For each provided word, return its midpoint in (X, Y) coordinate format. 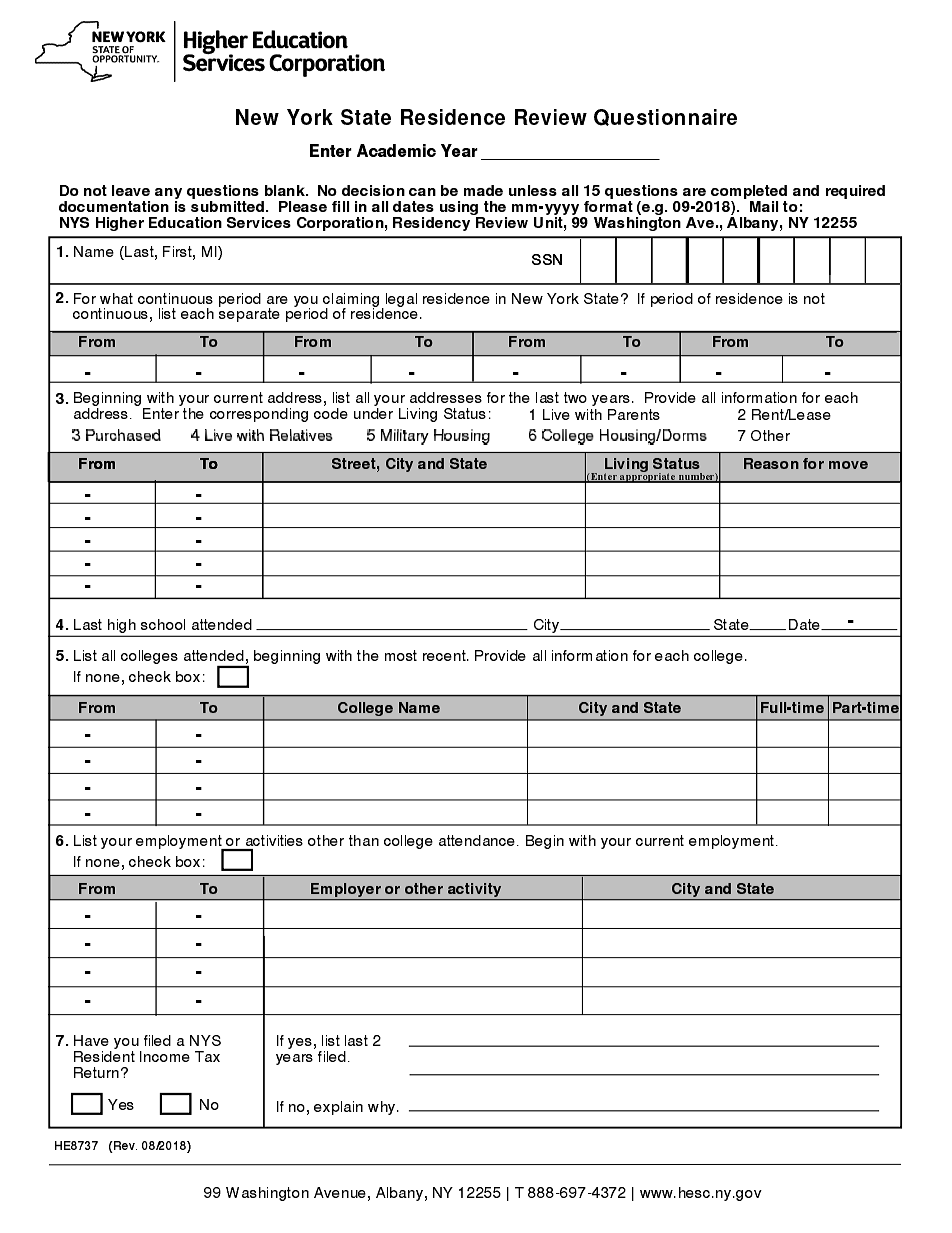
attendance (479, 840)
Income (165, 1056)
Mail (764, 206)
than (364, 840)
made (483, 190)
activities (274, 840)
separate (249, 314)
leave (131, 190)
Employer (346, 891)
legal (400, 301)
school (163, 624)
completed (749, 192)
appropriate (648, 476)
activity (475, 891)
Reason (771, 463)
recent (445, 655)
